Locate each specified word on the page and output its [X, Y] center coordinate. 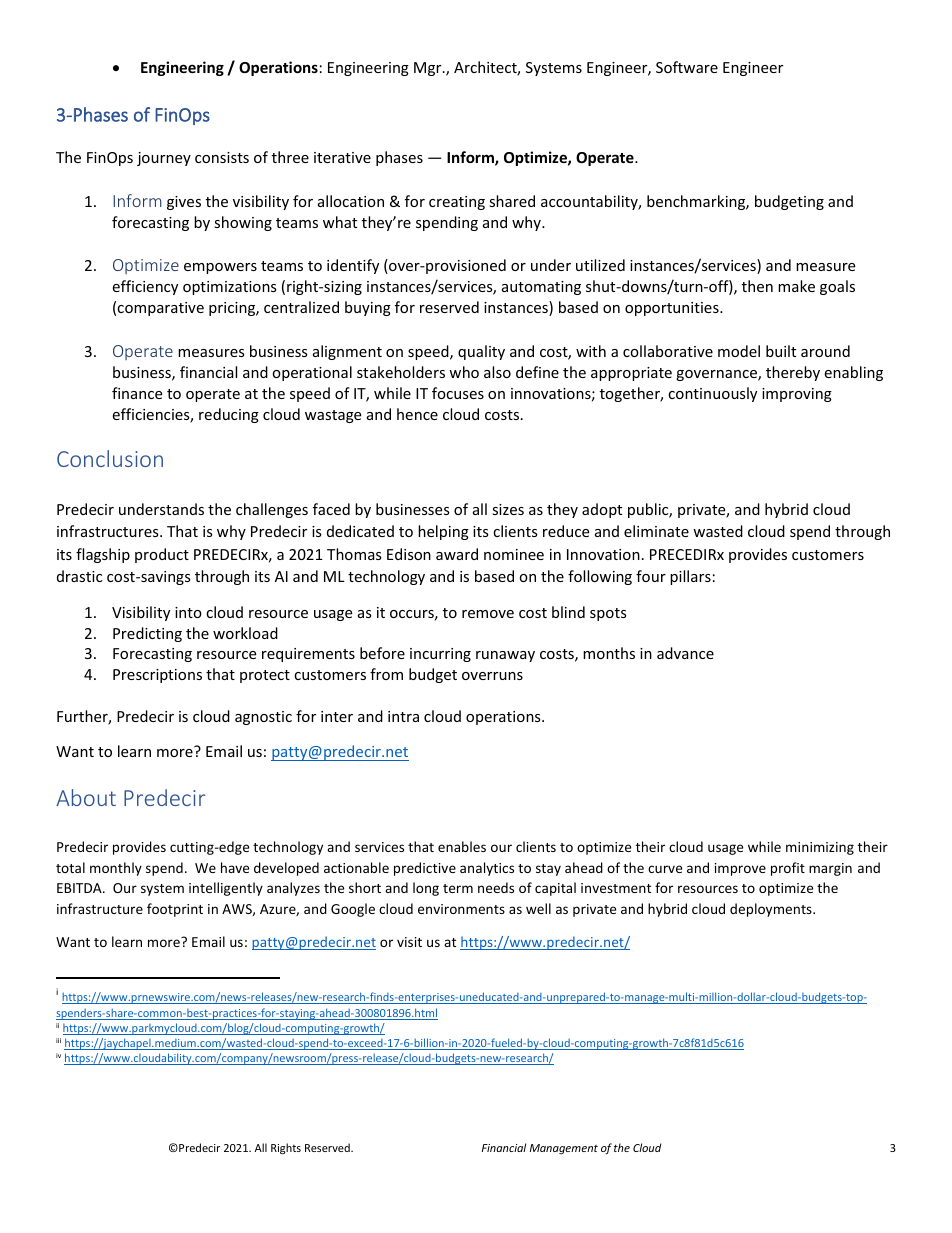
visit [409, 942]
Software [687, 67]
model [739, 351]
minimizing [820, 848]
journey [164, 159]
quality [481, 352]
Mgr [429, 69]
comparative [160, 309]
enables [462, 846]
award [457, 554]
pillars [690, 577]
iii [58, 1040]
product [162, 555]
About [86, 797]
